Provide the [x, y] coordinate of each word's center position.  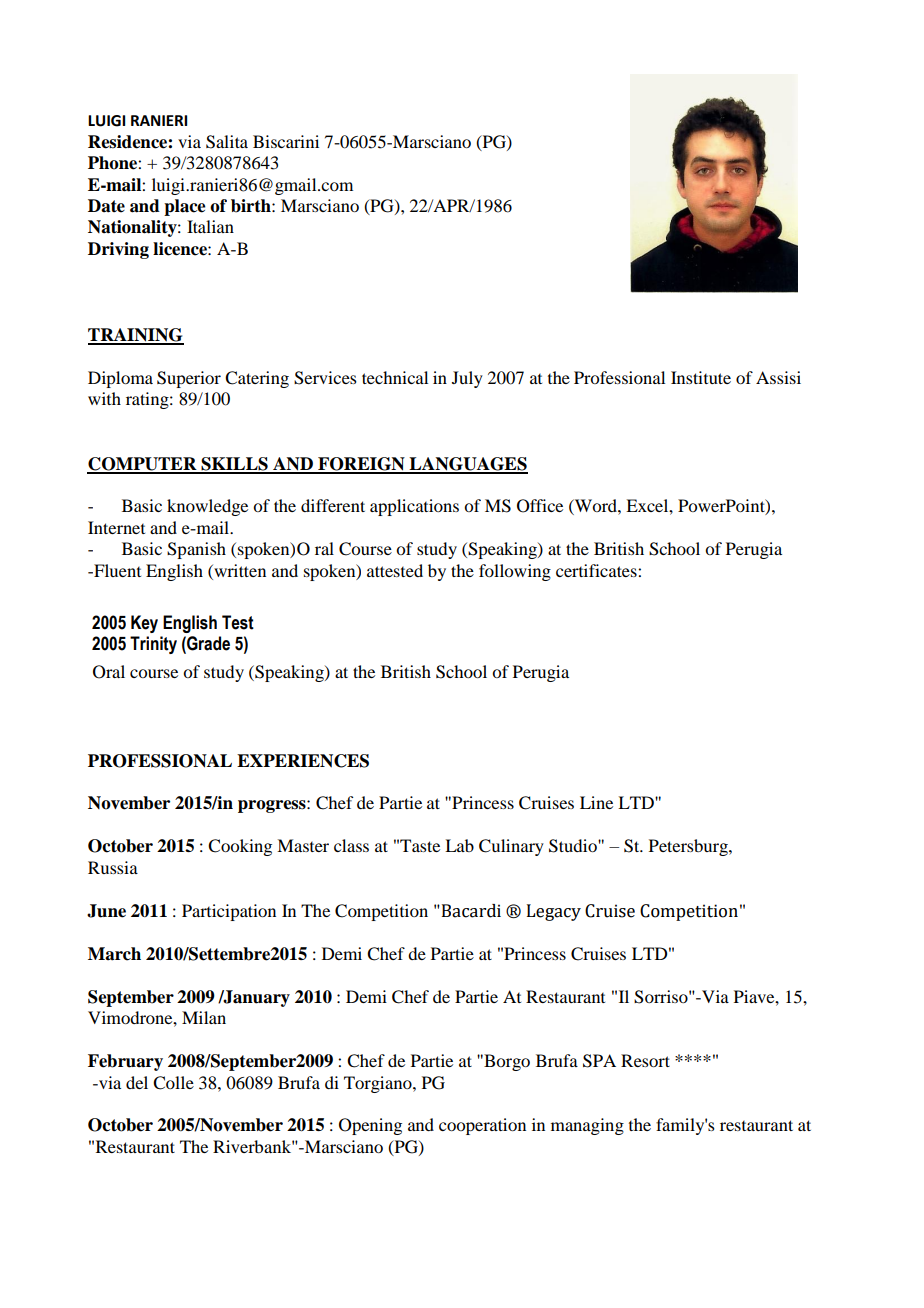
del [137, 1082]
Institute [701, 377]
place [185, 207]
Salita [227, 142]
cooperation [482, 1126]
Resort [645, 1060]
